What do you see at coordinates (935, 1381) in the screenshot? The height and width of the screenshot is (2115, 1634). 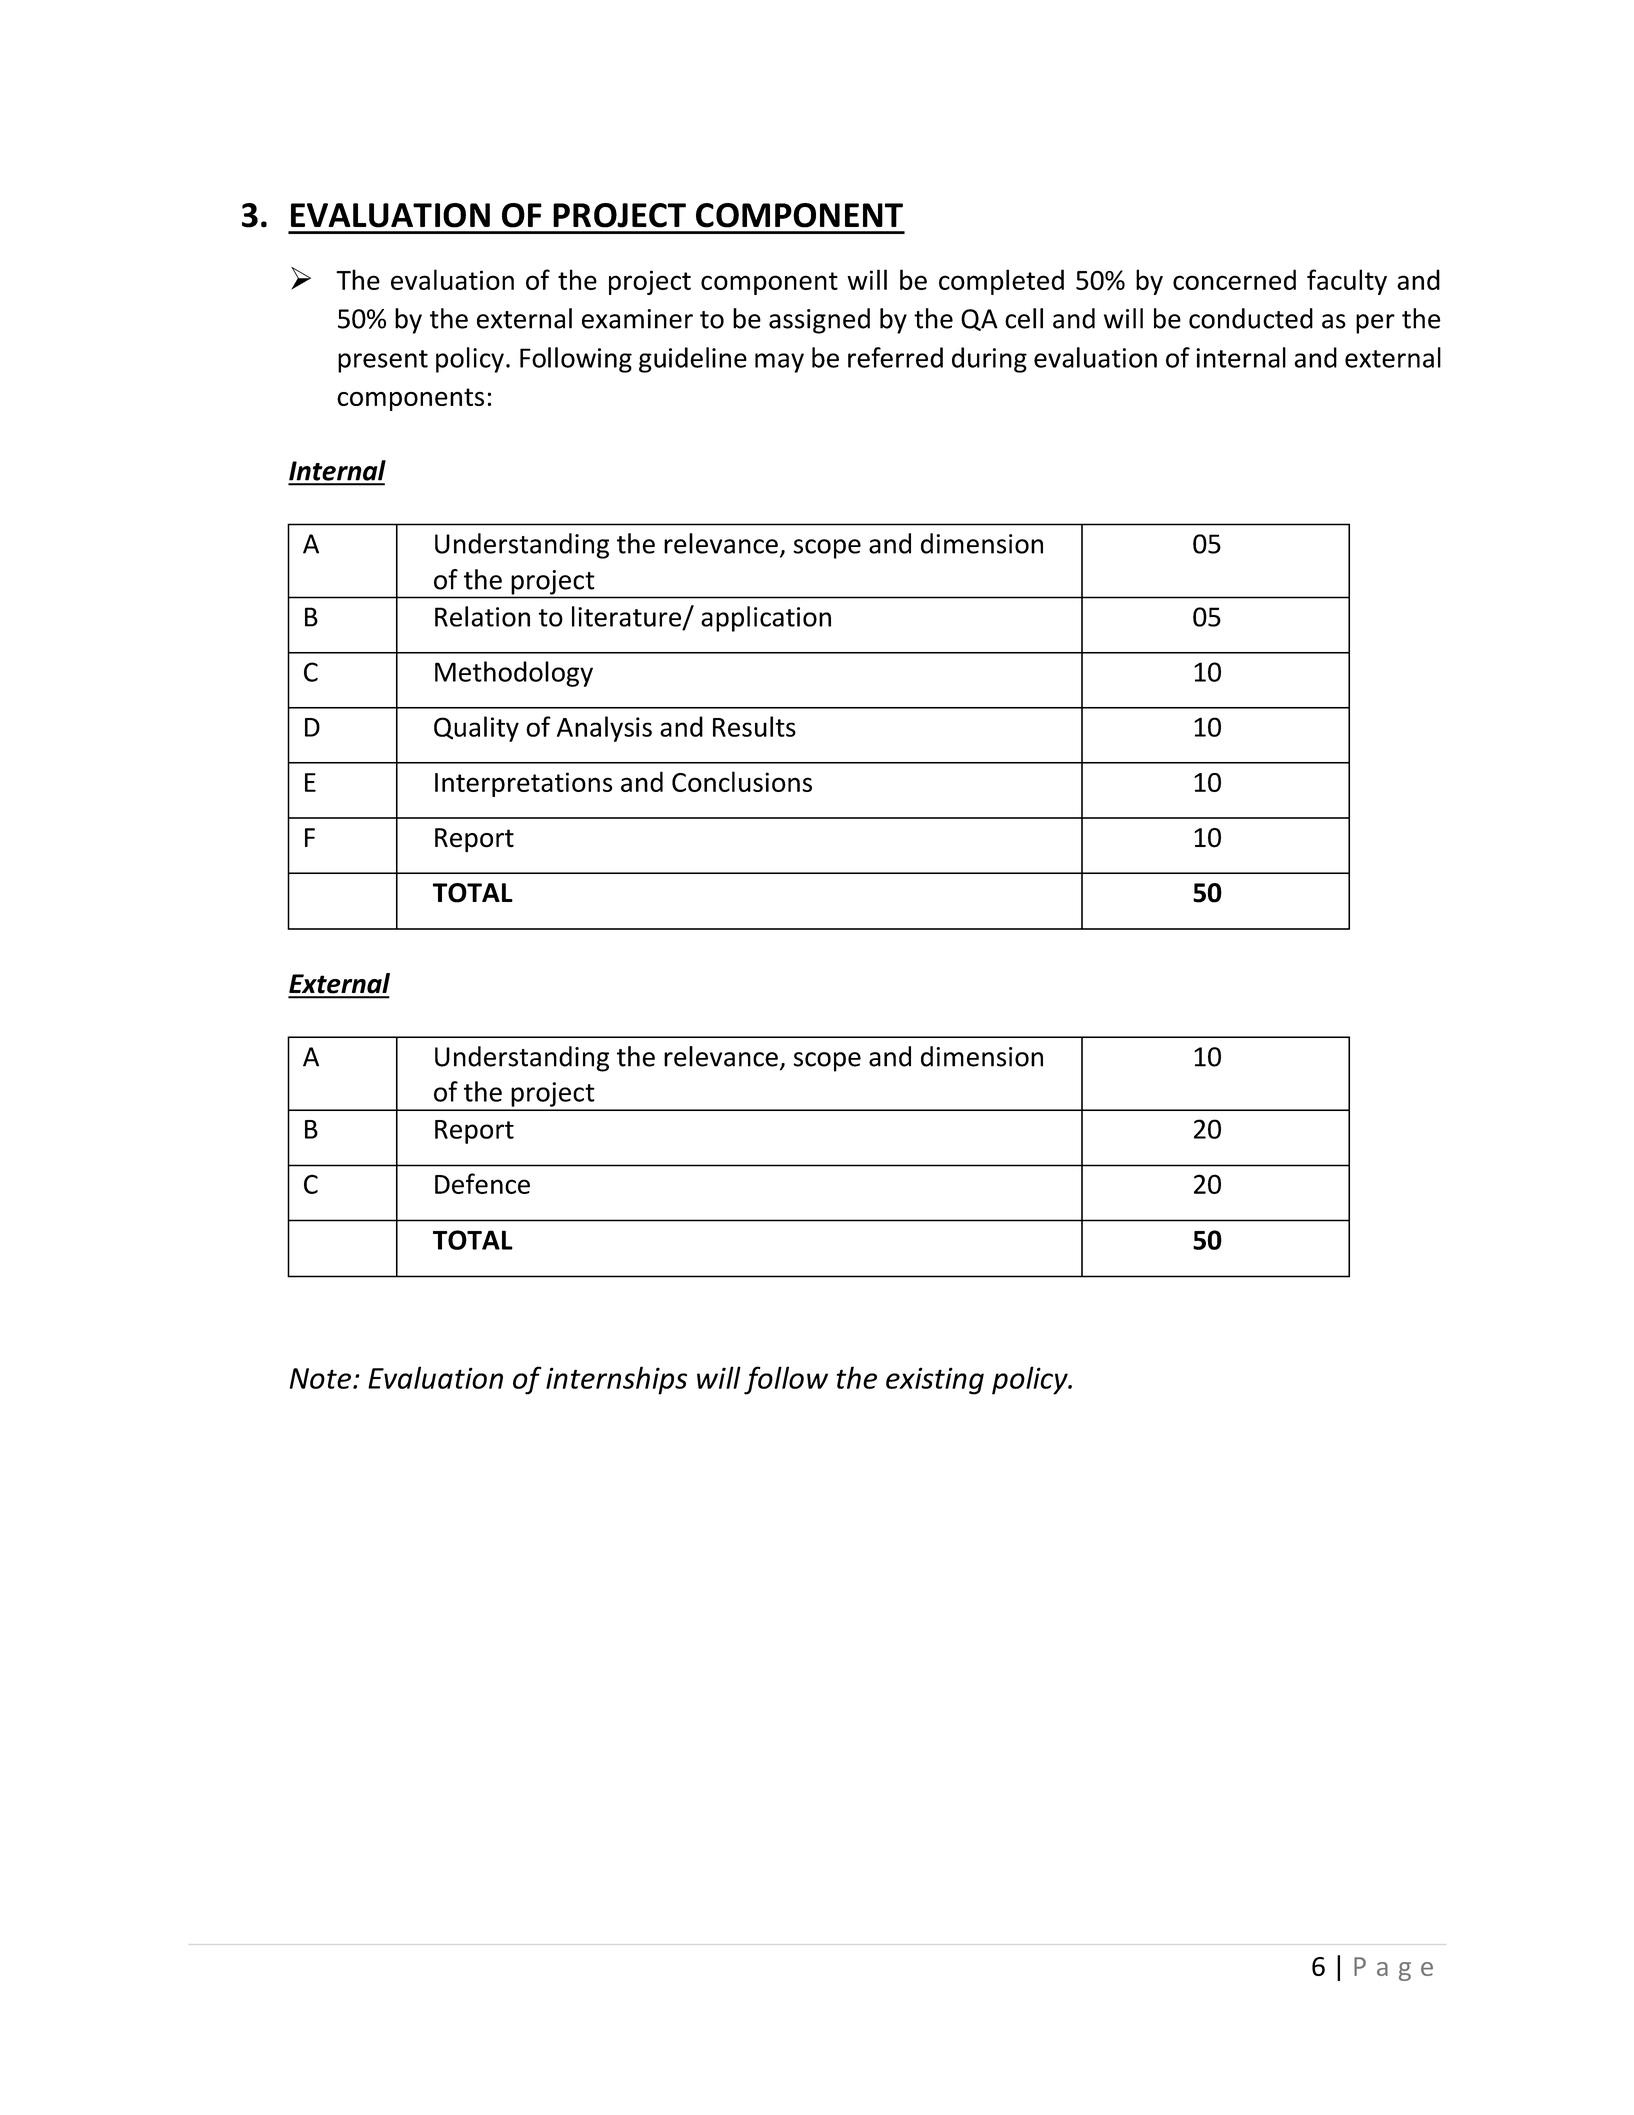 I see `existing` at bounding box center [935, 1381].
